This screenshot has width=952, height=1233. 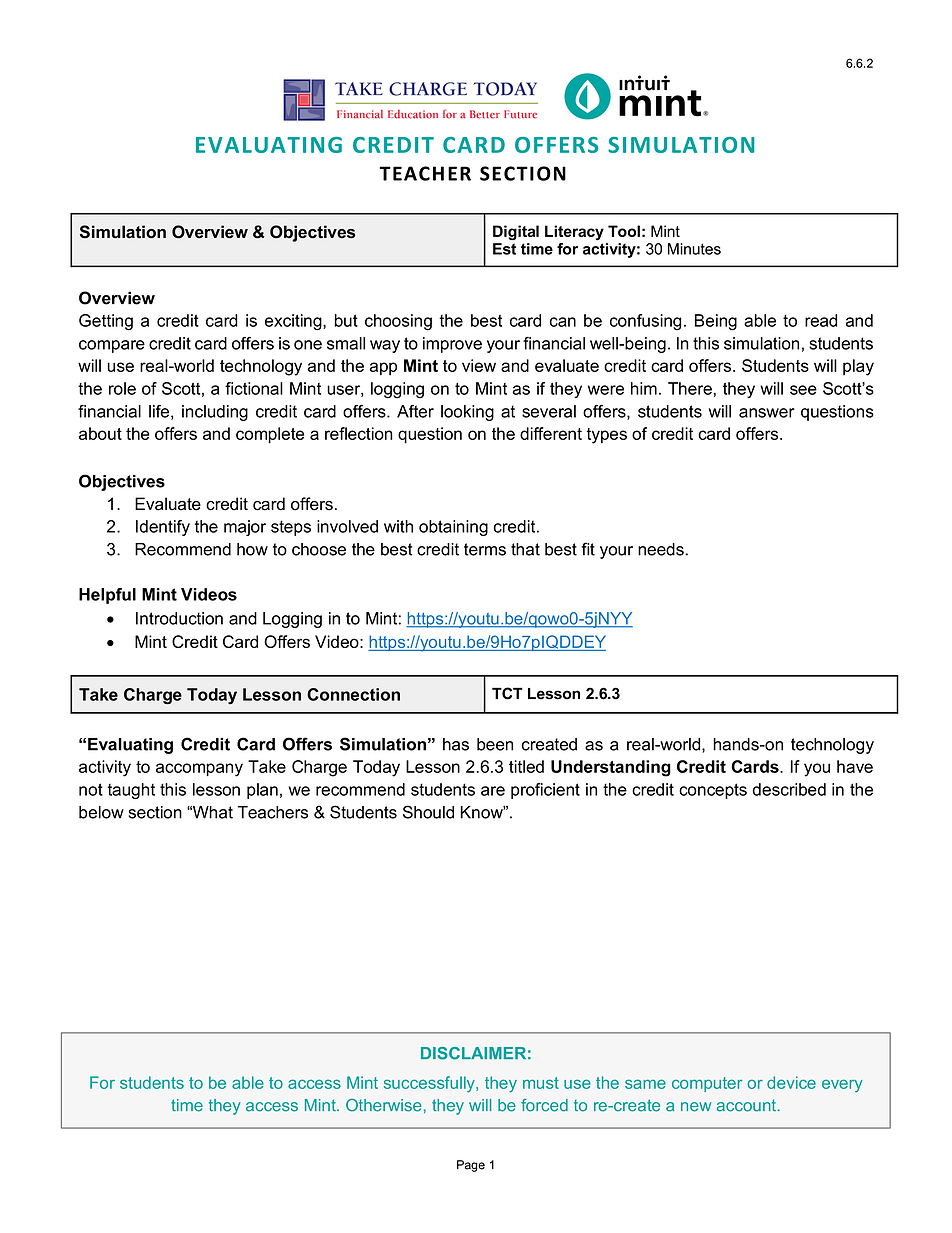 What do you see at coordinates (694, 249) in the screenshot?
I see `Minutes` at bounding box center [694, 249].
